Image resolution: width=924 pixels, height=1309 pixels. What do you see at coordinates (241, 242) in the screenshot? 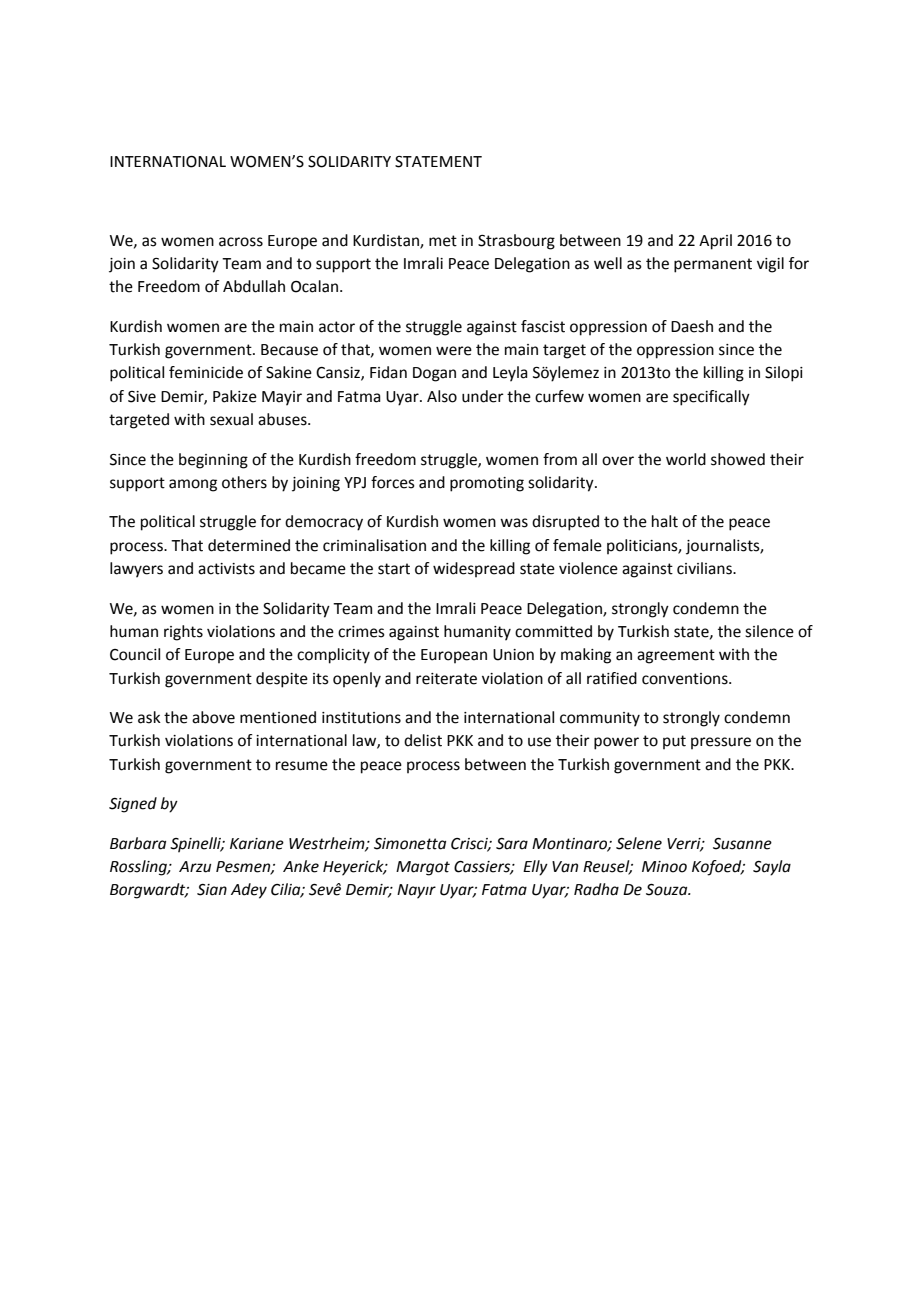
I see `across` at bounding box center [241, 242].
